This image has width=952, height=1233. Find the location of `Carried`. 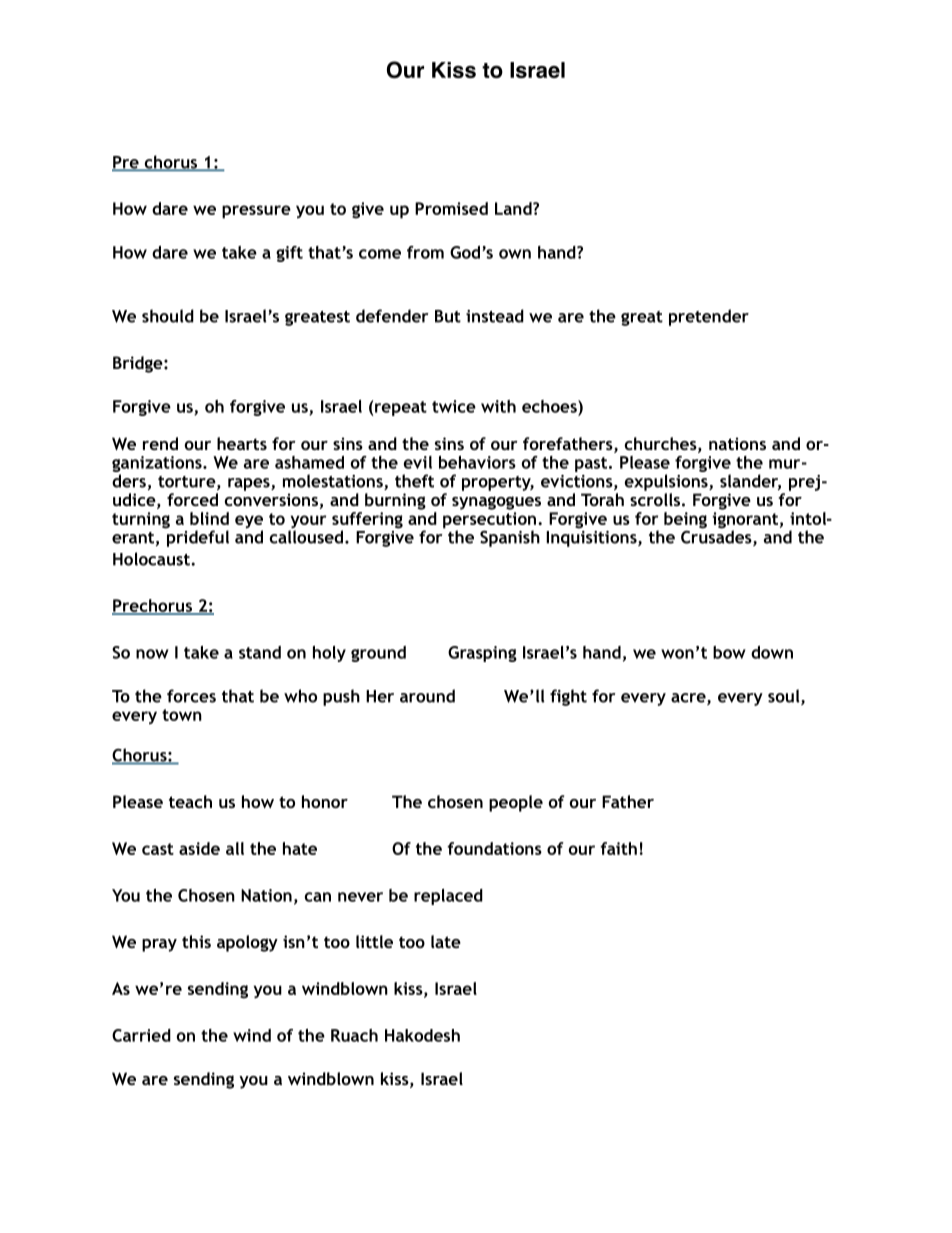

Carried is located at coordinates (141, 1035).
